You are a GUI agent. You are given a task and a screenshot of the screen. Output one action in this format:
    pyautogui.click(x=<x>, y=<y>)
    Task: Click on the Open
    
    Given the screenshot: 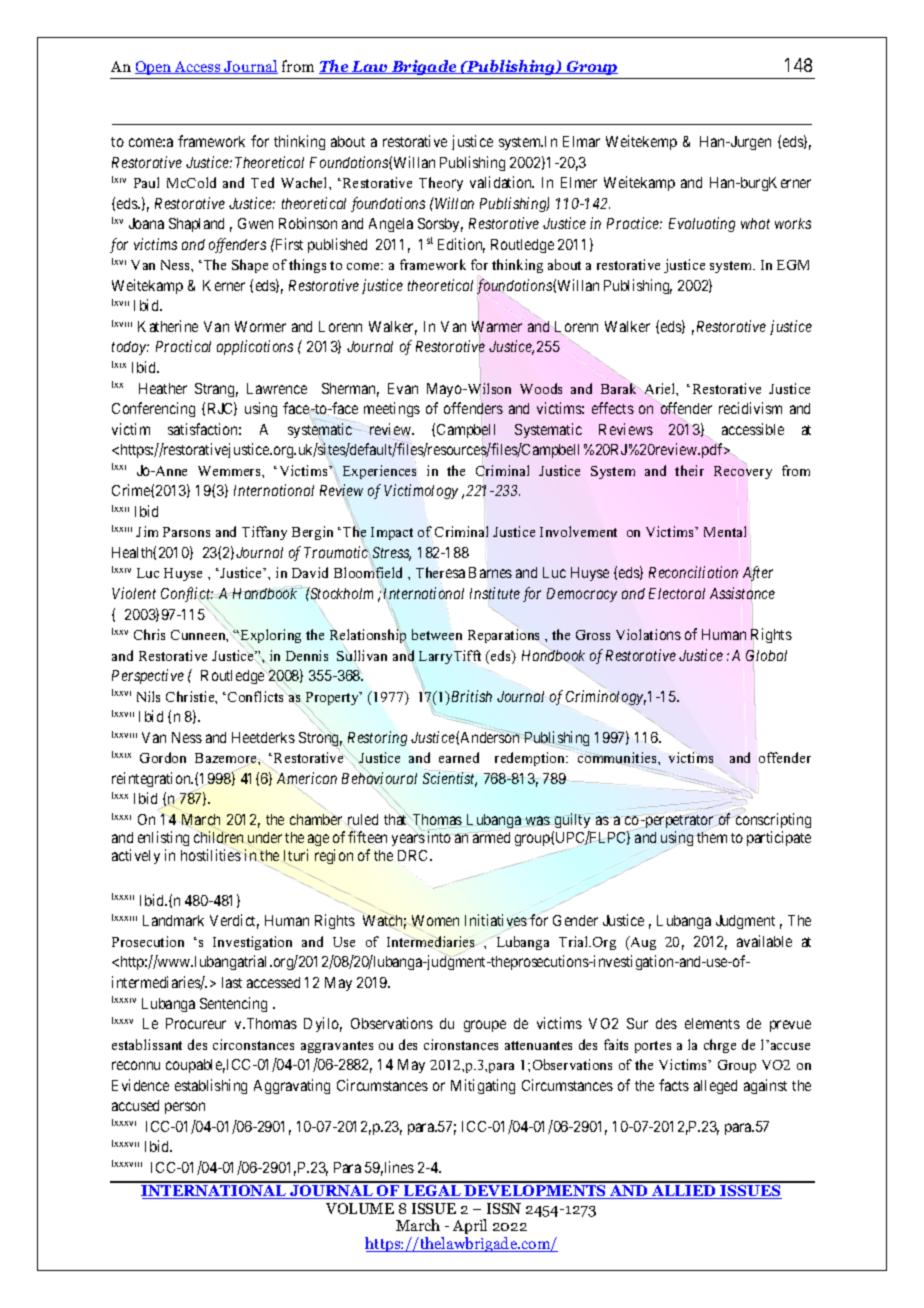 What is the action you would take?
    pyautogui.click(x=154, y=68)
